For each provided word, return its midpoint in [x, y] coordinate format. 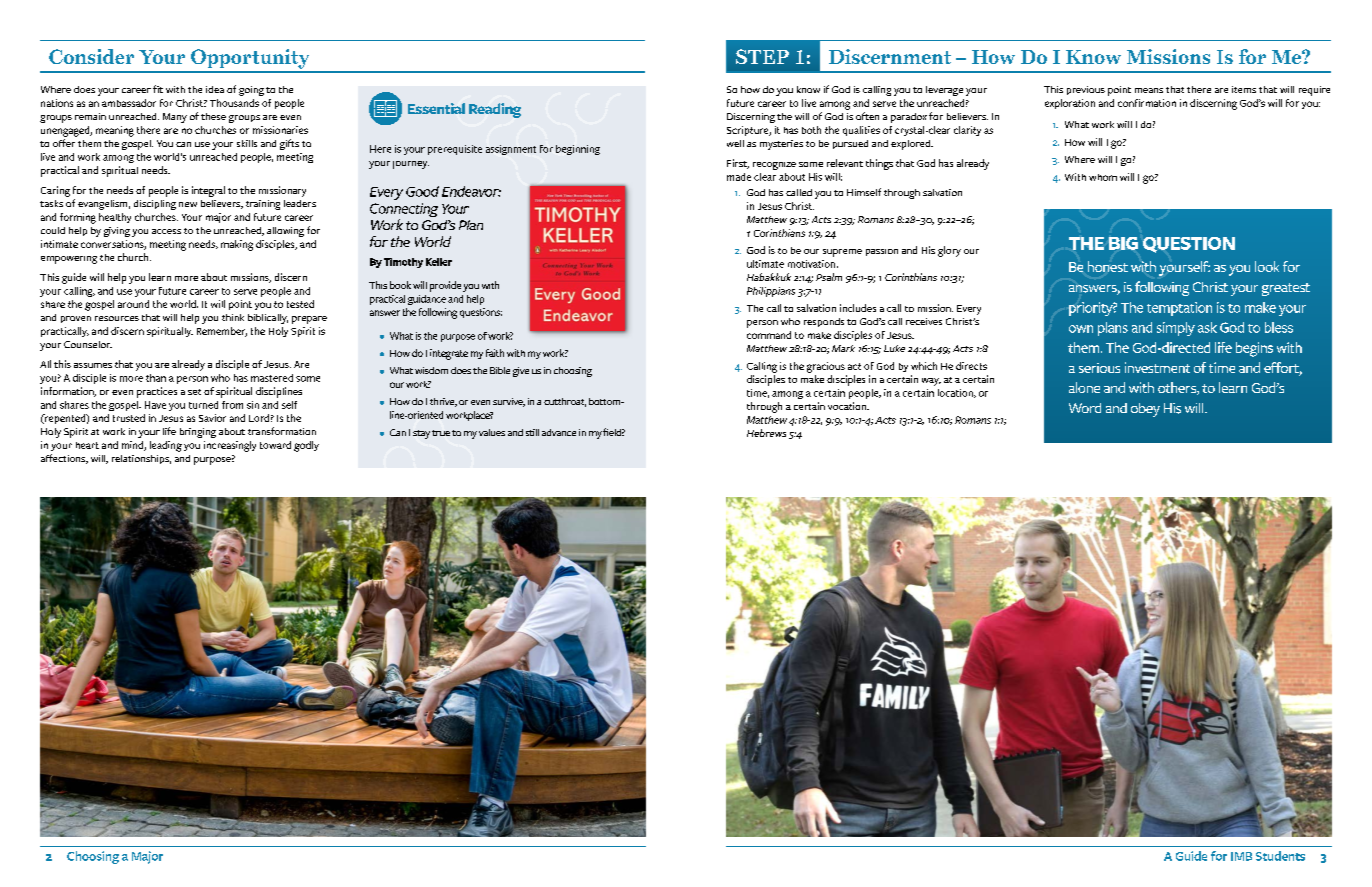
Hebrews [766, 433]
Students [1280, 856]
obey [1145, 410]
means [1149, 90]
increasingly [230, 446]
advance [559, 432]
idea [215, 89]
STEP [762, 56]
